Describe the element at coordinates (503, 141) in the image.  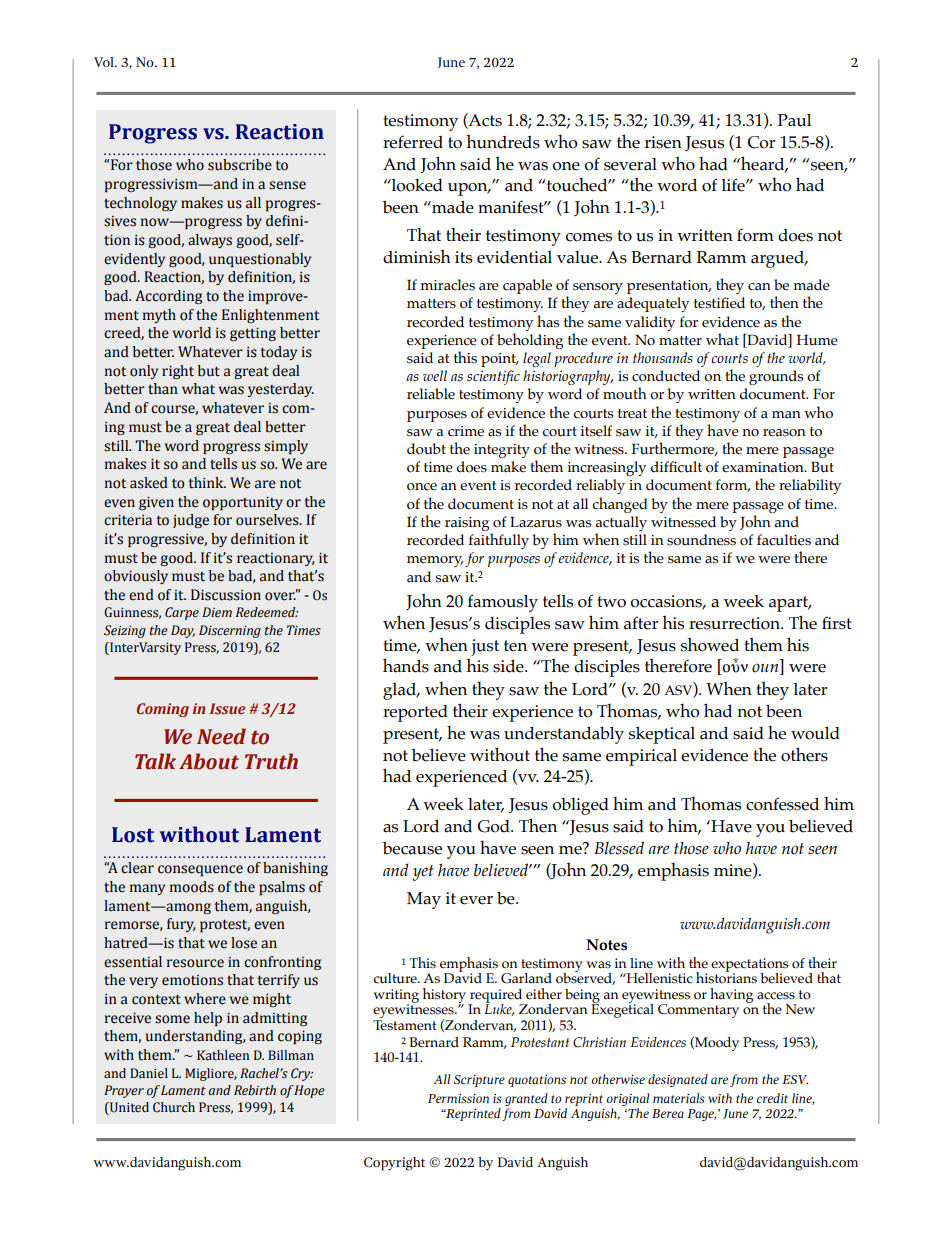
I see `hundreds` at that location.
